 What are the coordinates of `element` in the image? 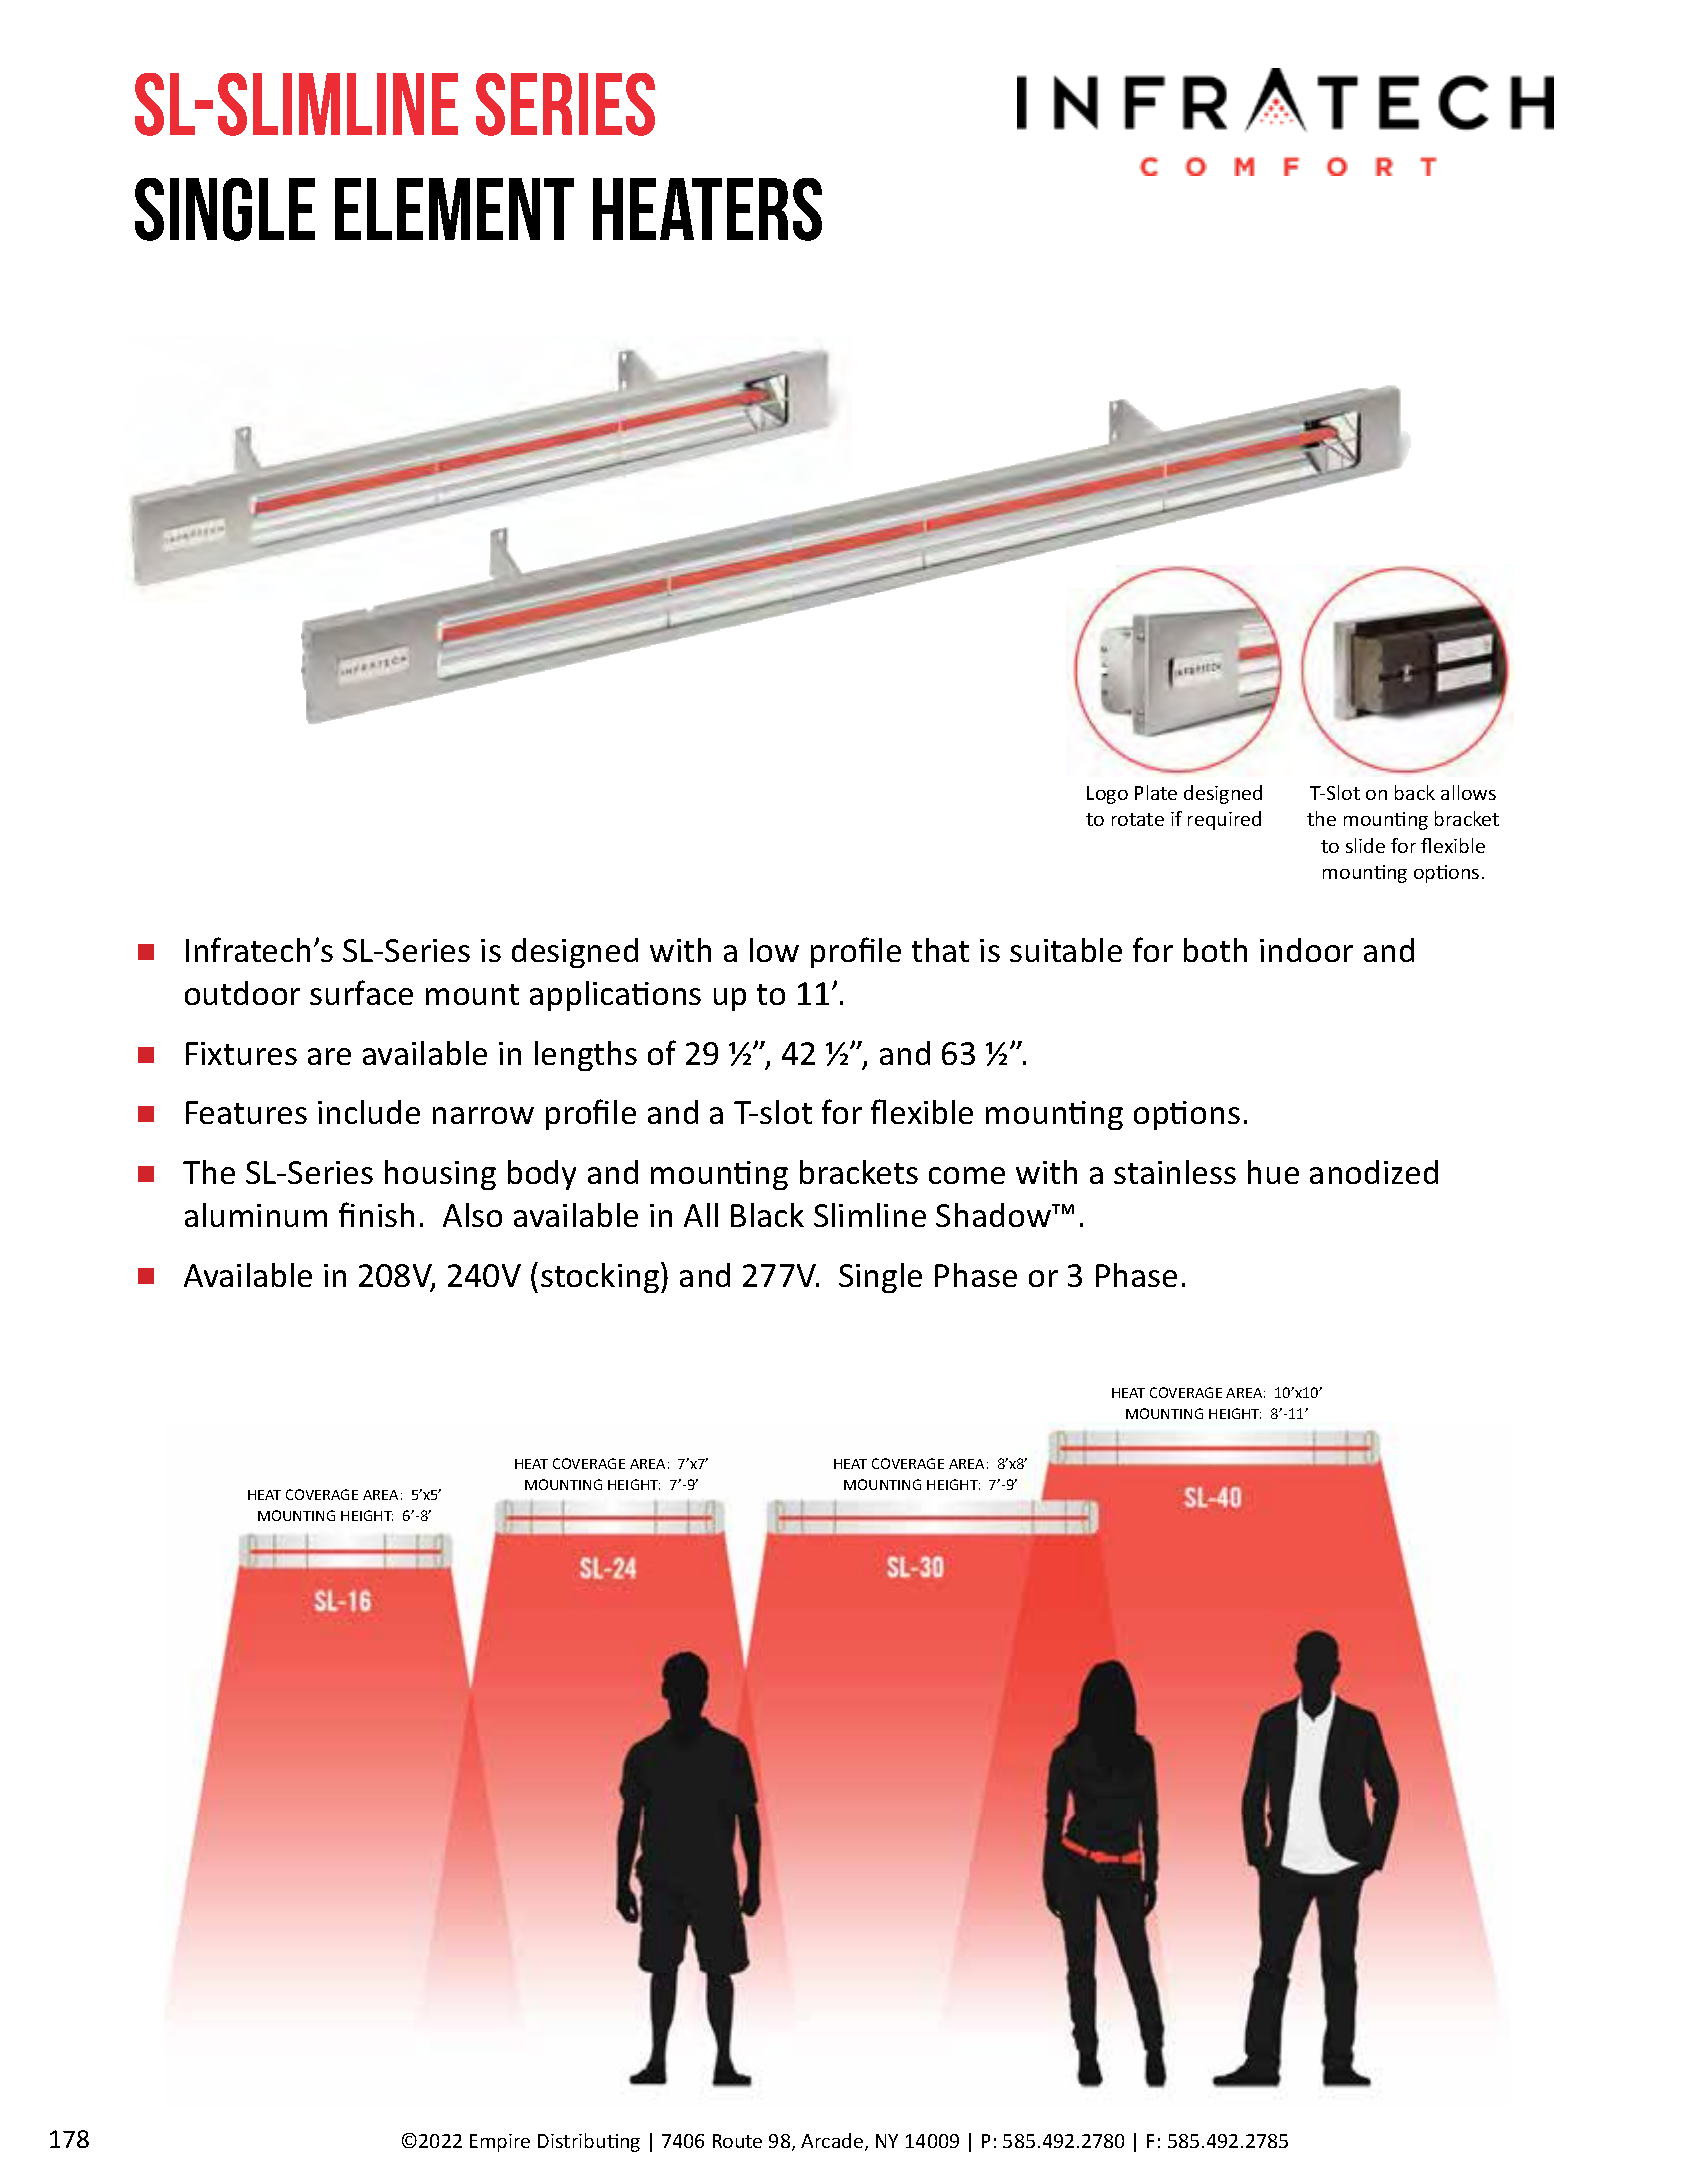 It's located at (454, 209).
